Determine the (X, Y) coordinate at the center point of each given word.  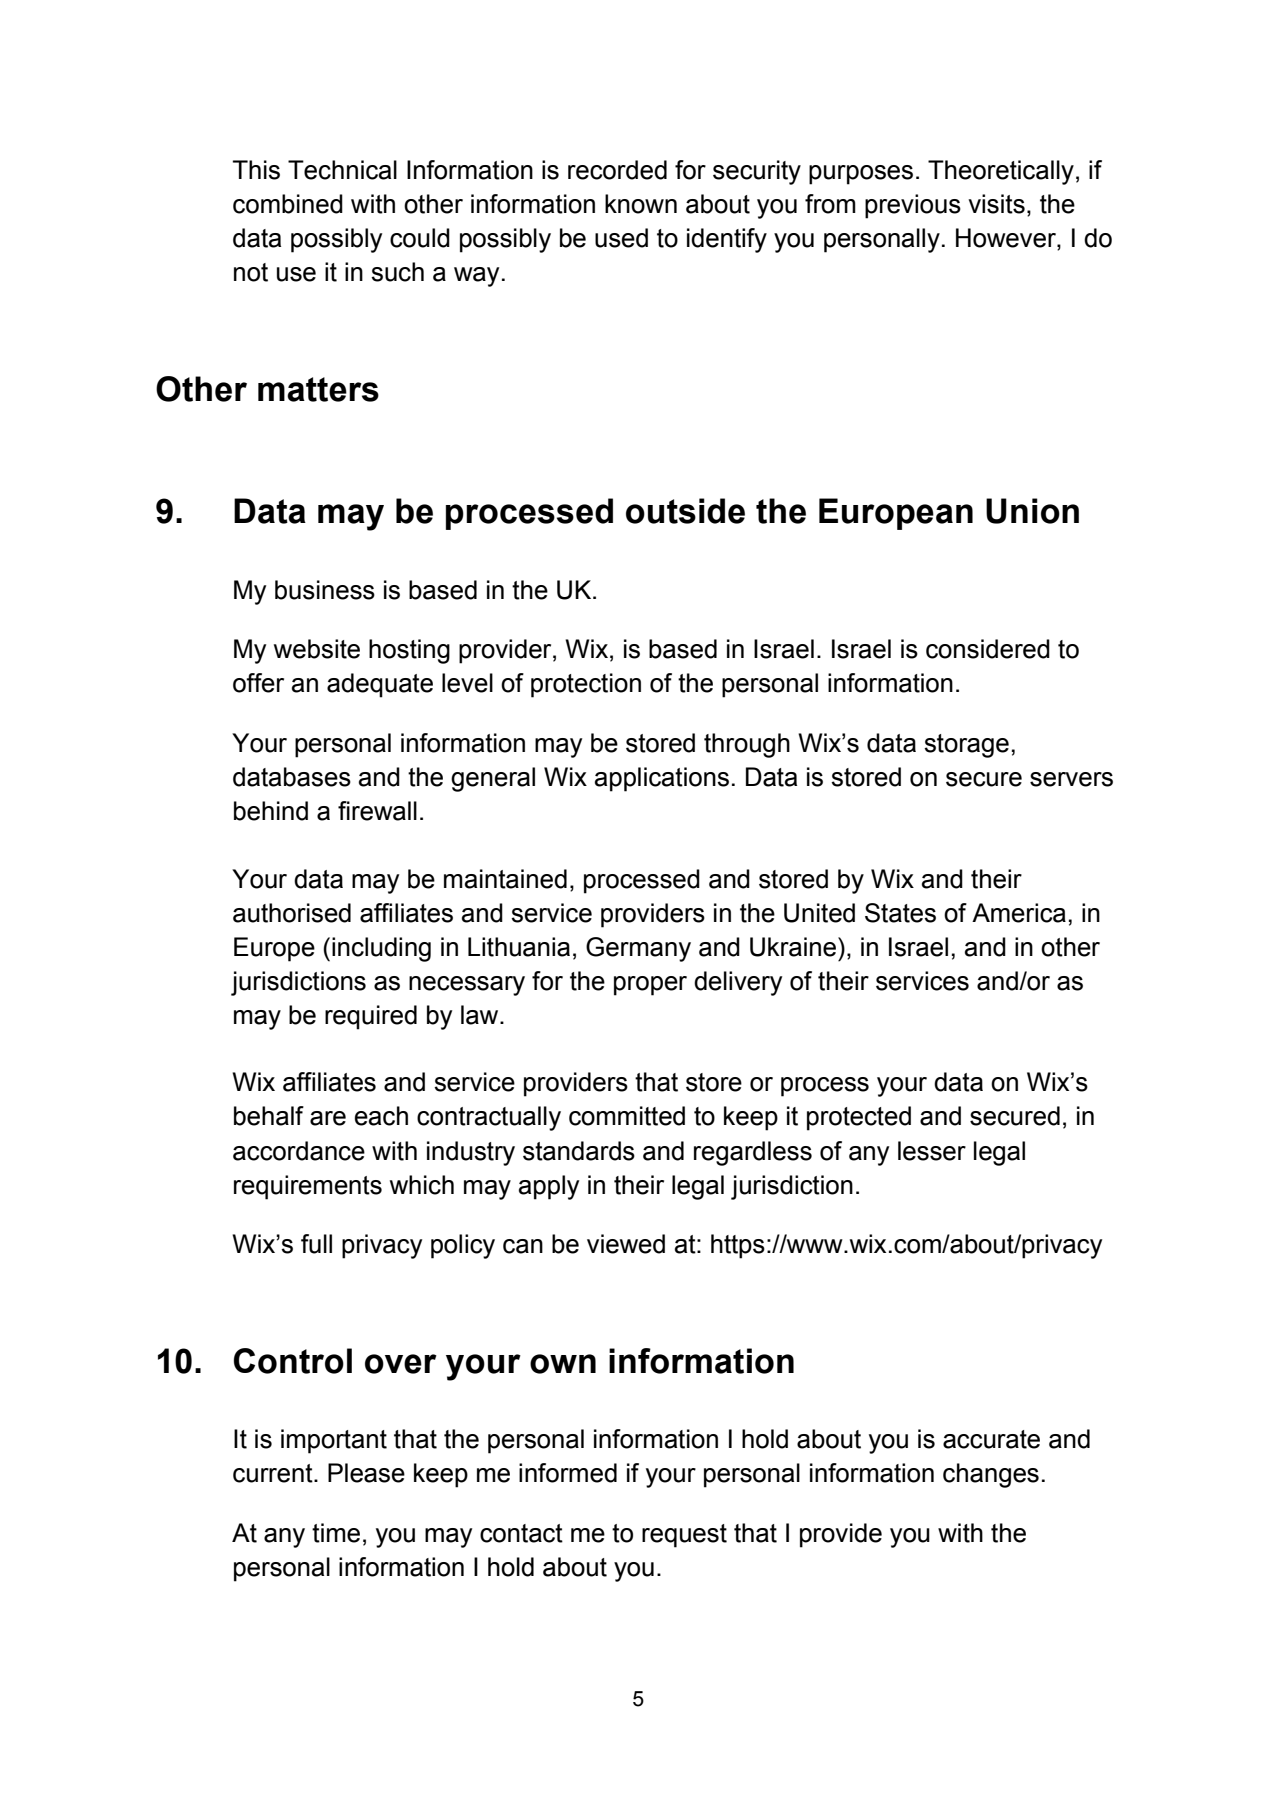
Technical (342, 170)
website (317, 649)
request (684, 1536)
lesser (932, 1151)
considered (988, 649)
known (641, 204)
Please (366, 1473)
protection (586, 685)
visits (996, 204)
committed (627, 1116)
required (371, 1017)
